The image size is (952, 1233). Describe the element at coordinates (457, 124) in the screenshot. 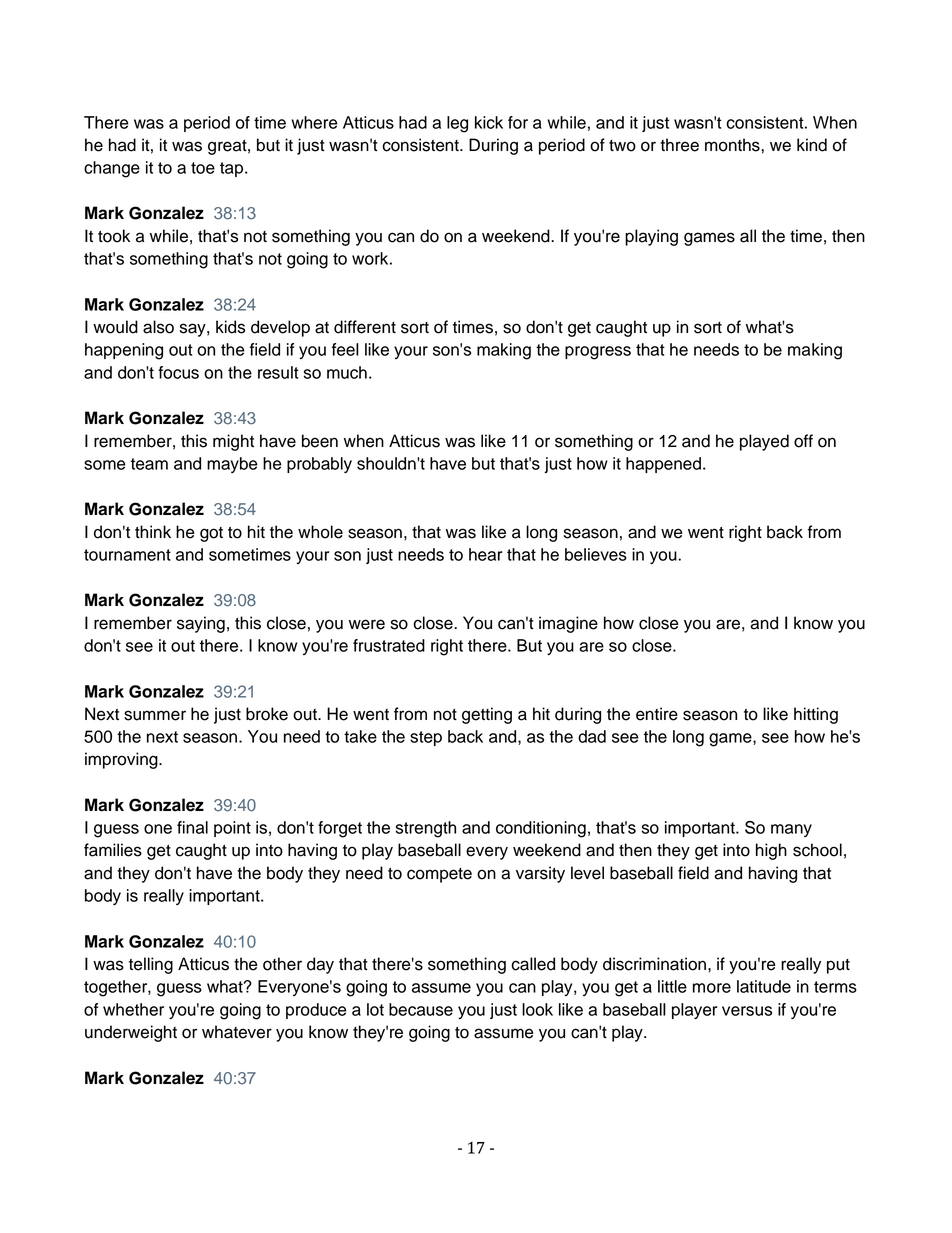

I see `leg` at that location.
